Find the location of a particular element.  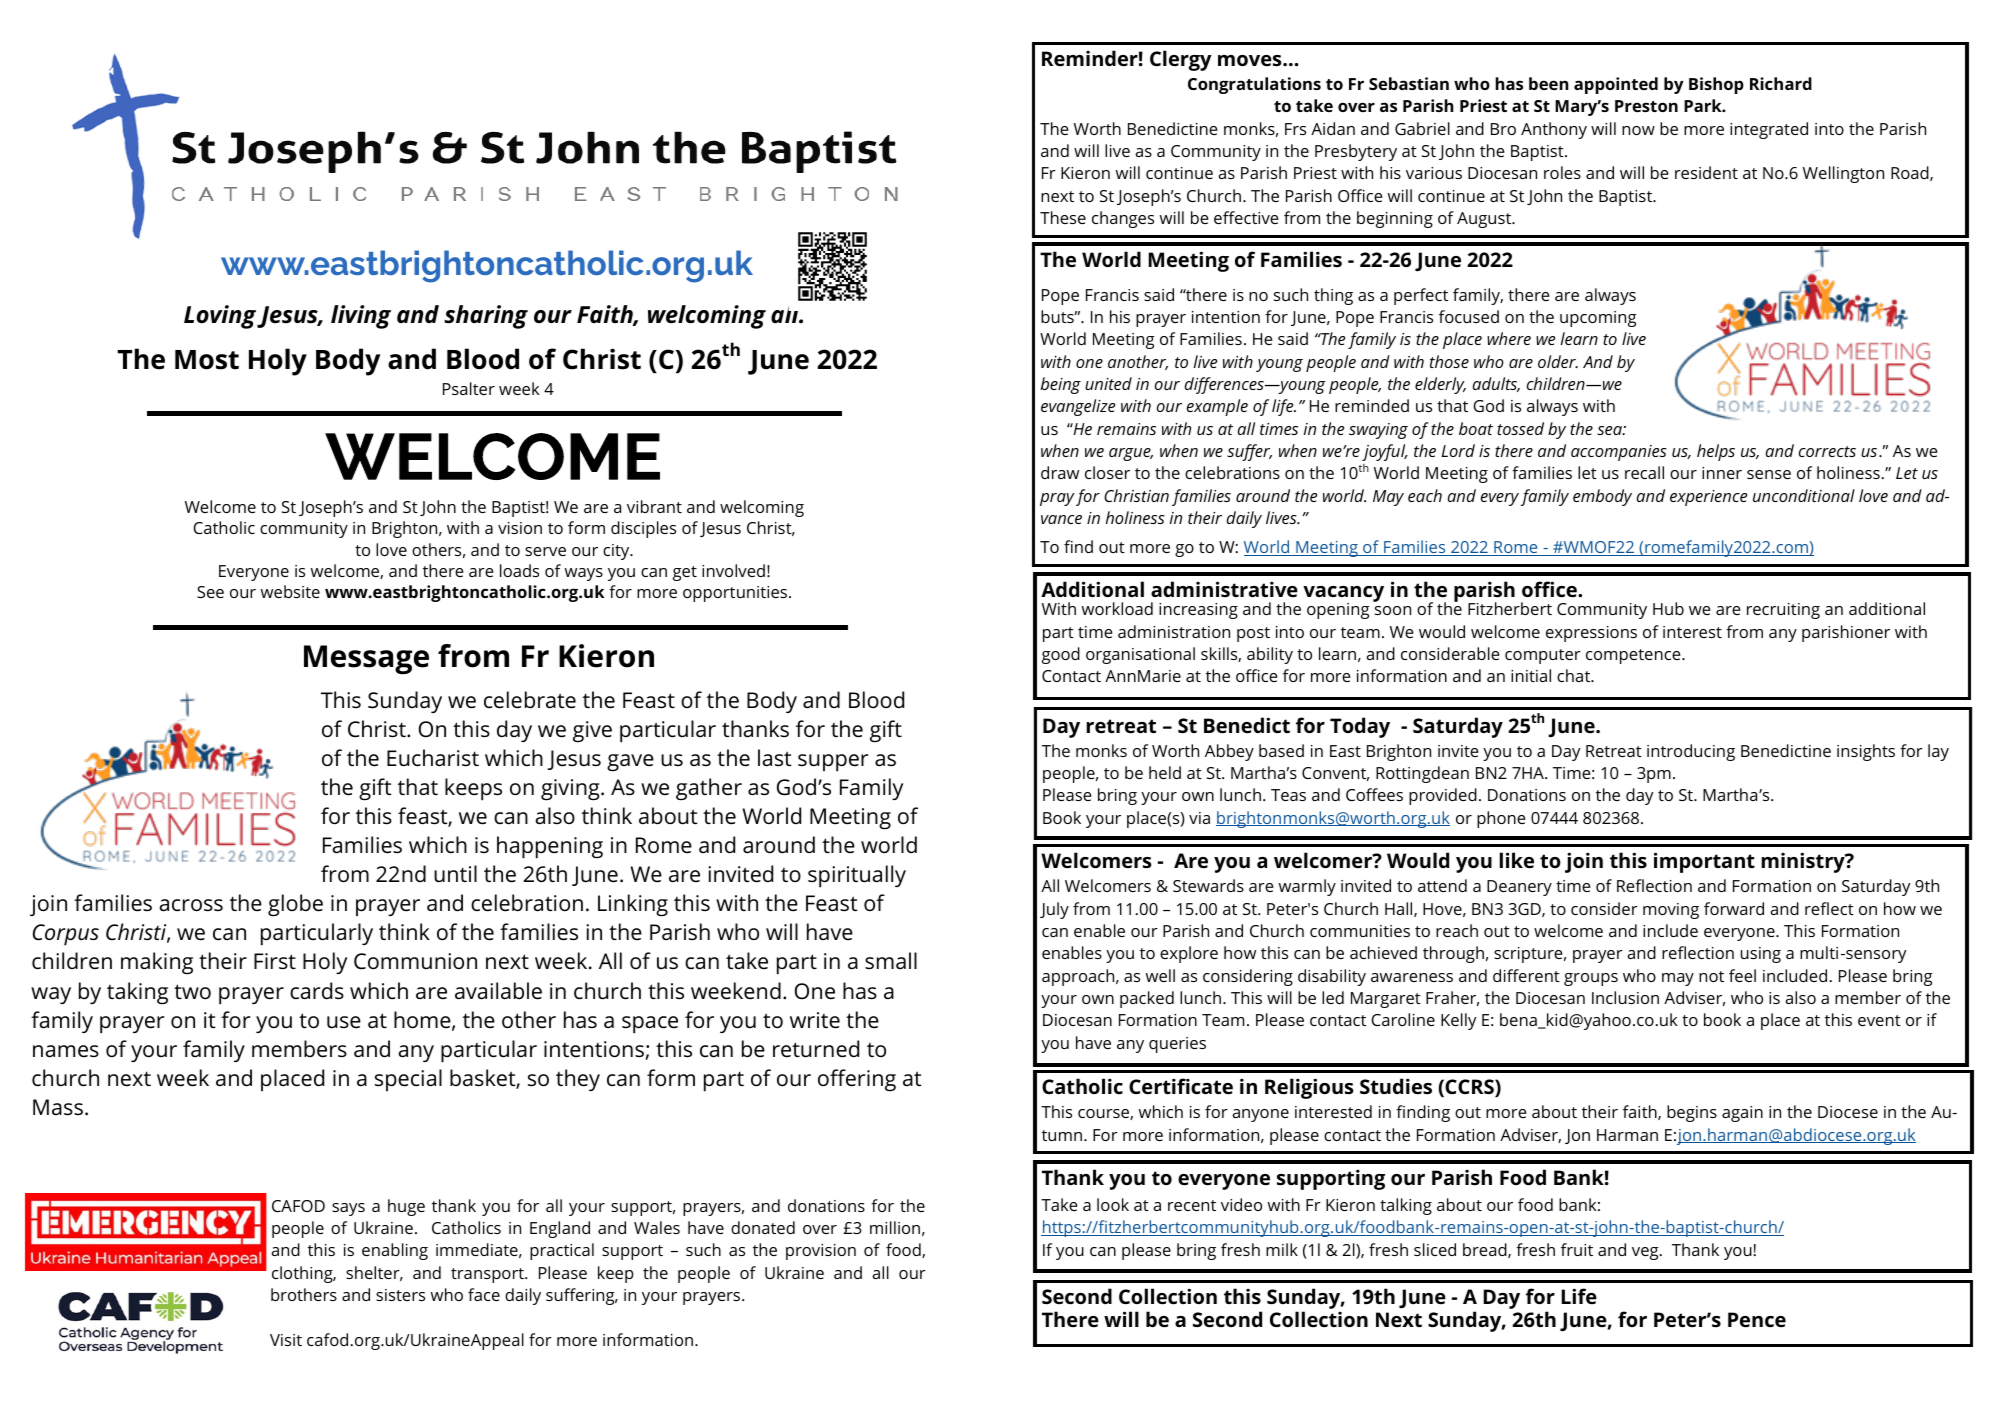

Preston is located at coordinates (1646, 106).
